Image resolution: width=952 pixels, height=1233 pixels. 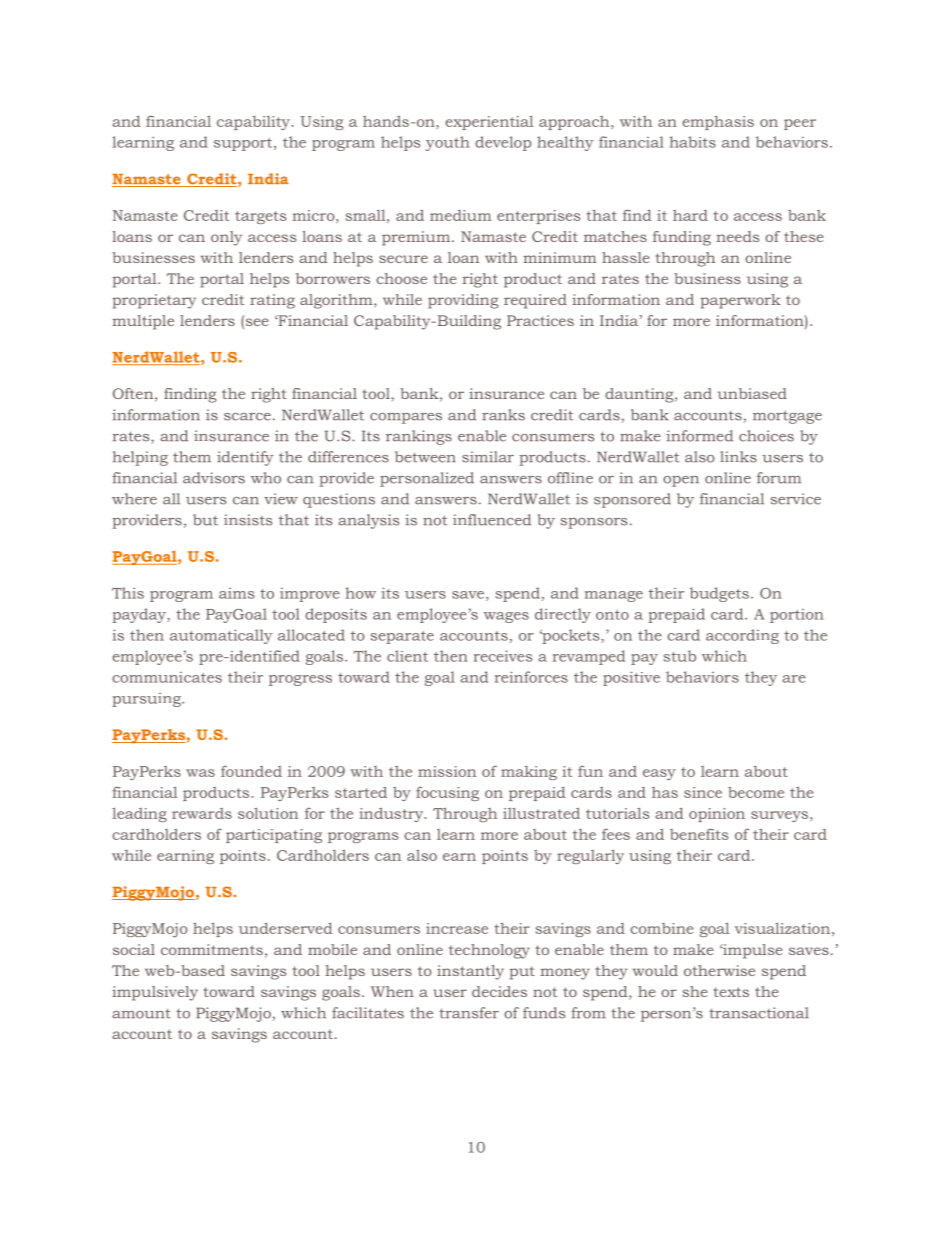 What do you see at coordinates (260, 217) in the screenshot?
I see `targets` at bounding box center [260, 217].
